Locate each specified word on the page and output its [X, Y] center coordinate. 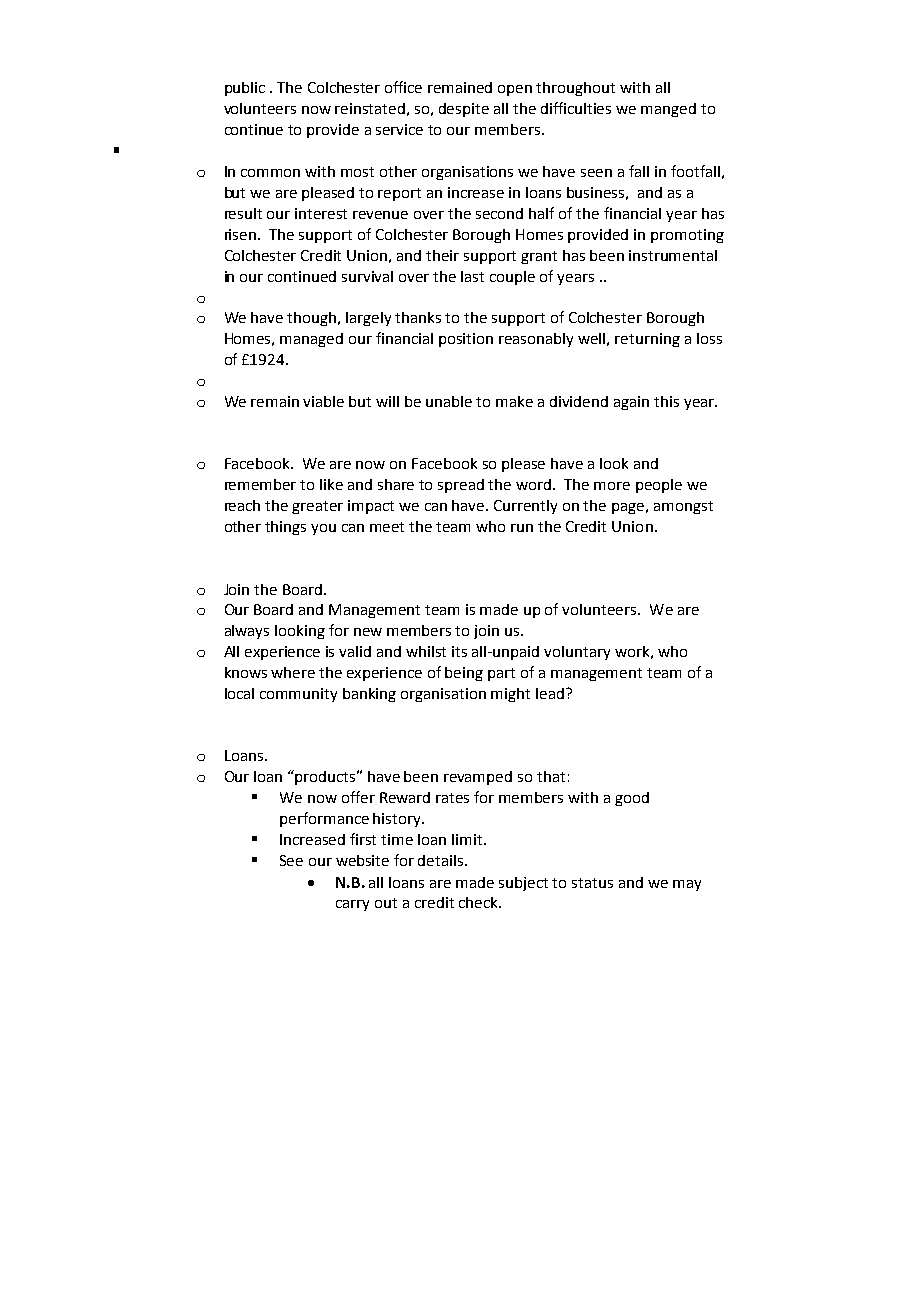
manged [668, 110]
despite [464, 110]
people [659, 486]
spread [461, 486]
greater [317, 507]
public [245, 89]
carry [352, 905]
